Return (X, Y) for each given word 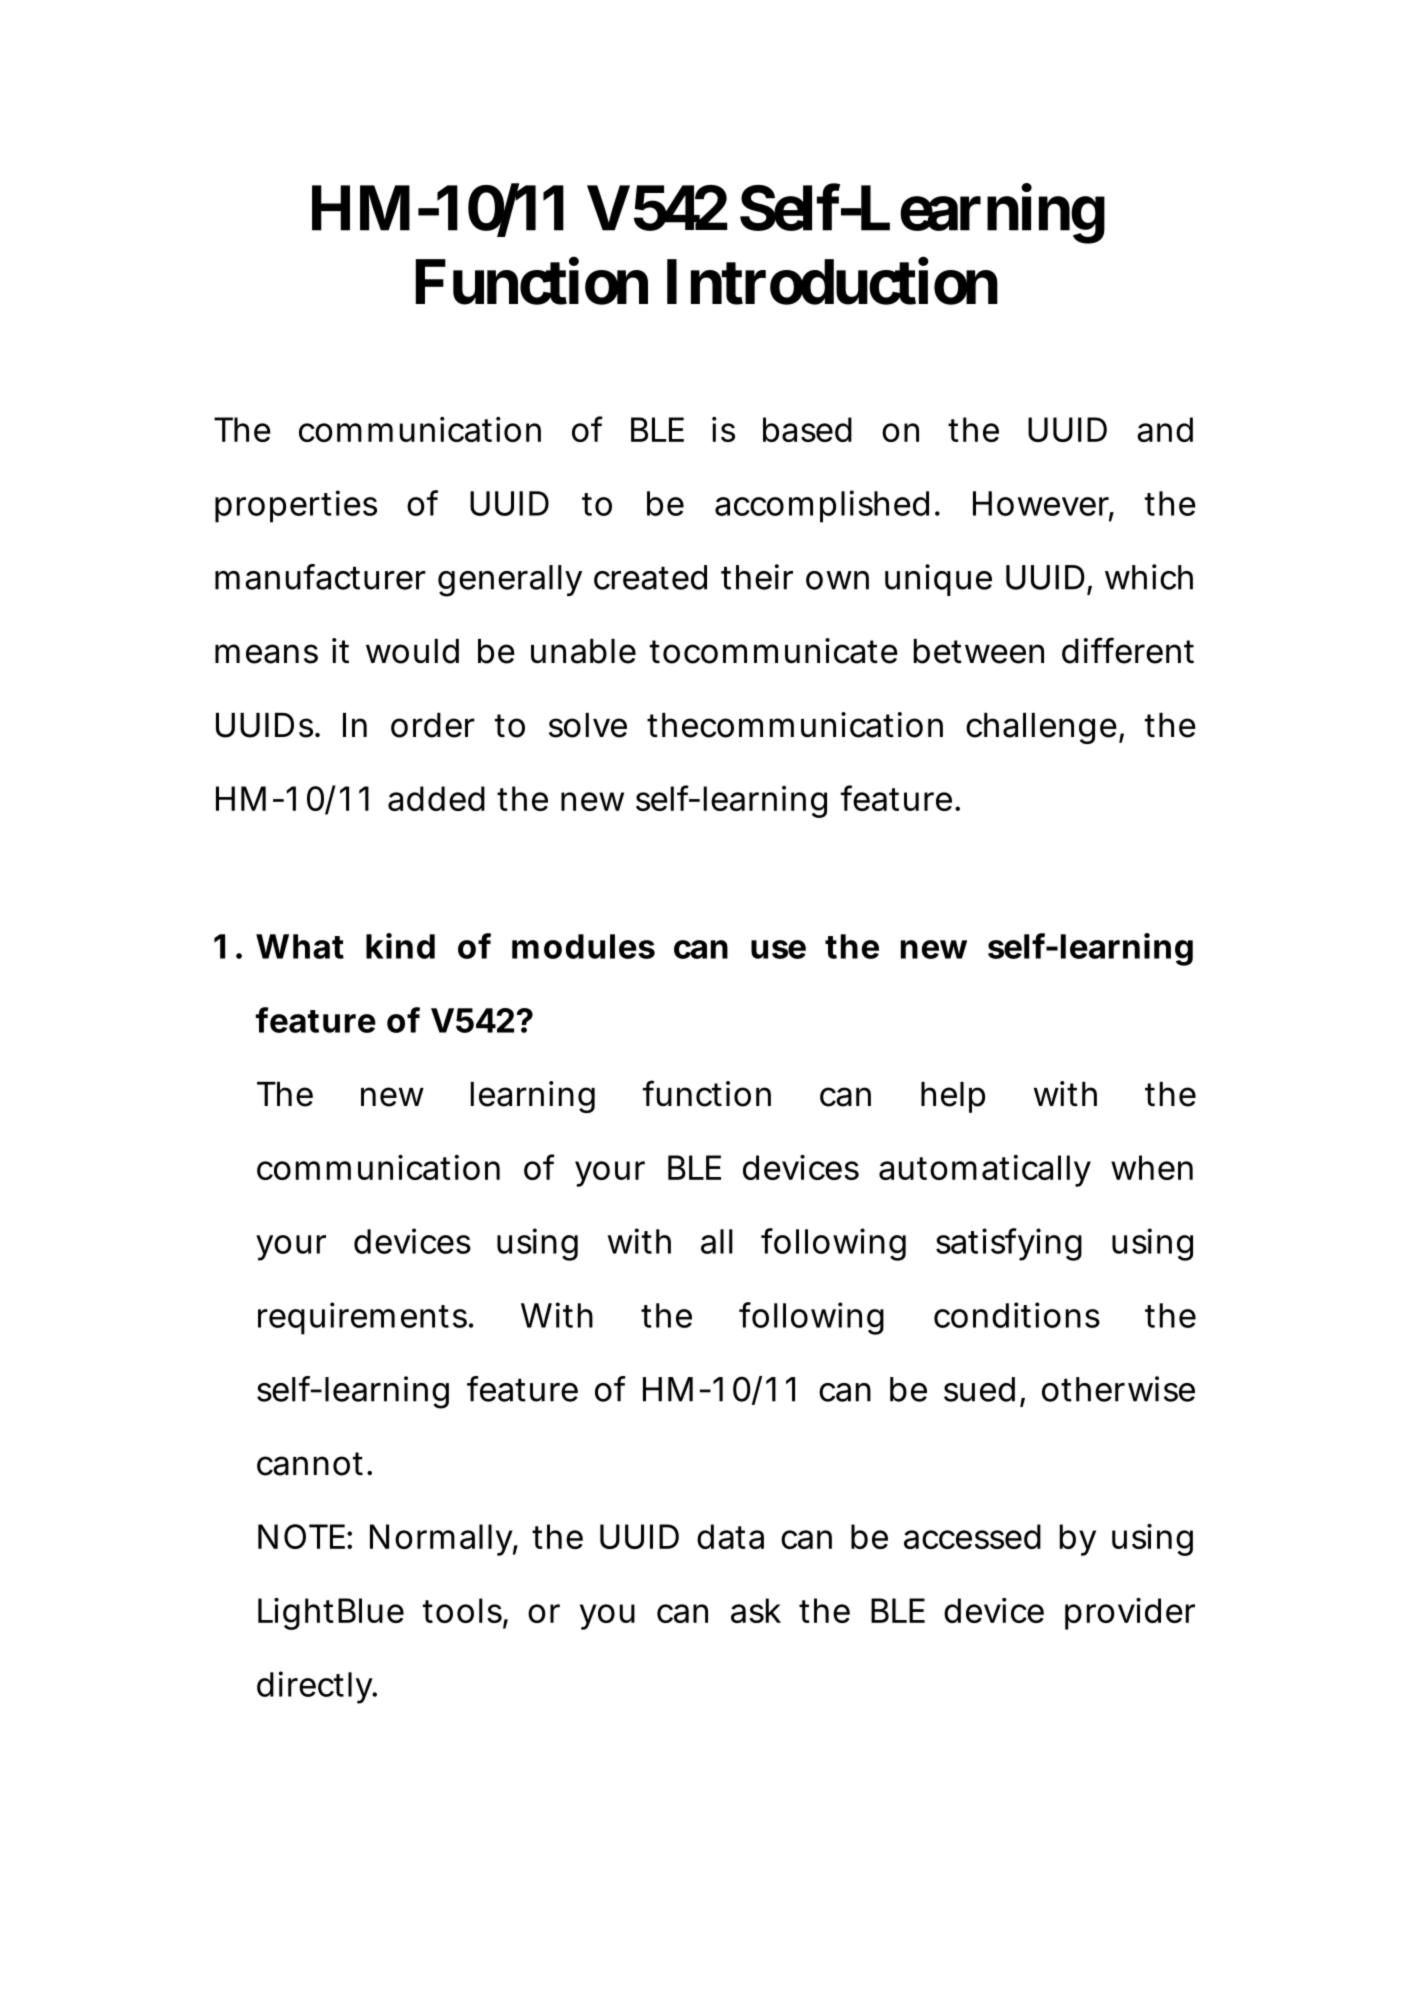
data (730, 1536)
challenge (1043, 728)
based (807, 429)
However (1043, 504)
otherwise (1118, 1389)
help (953, 1097)
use (778, 949)
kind (400, 946)
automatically (985, 1171)
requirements (364, 1318)
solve (588, 725)
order (433, 725)
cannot (313, 1464)
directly (316, 1687)
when (1152, 1167)
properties (296, 506)
